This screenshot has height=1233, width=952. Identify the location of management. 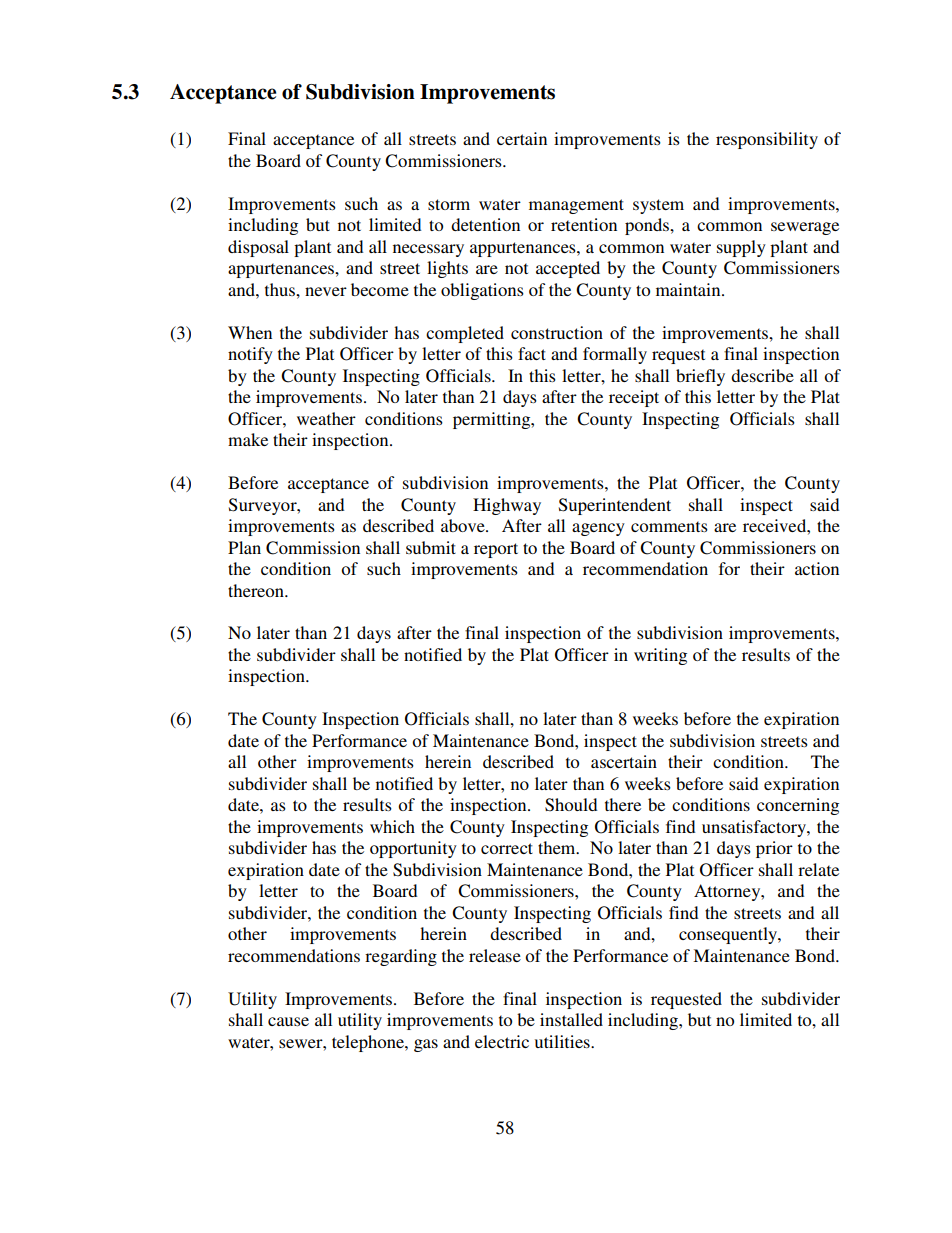
(576, 206).
